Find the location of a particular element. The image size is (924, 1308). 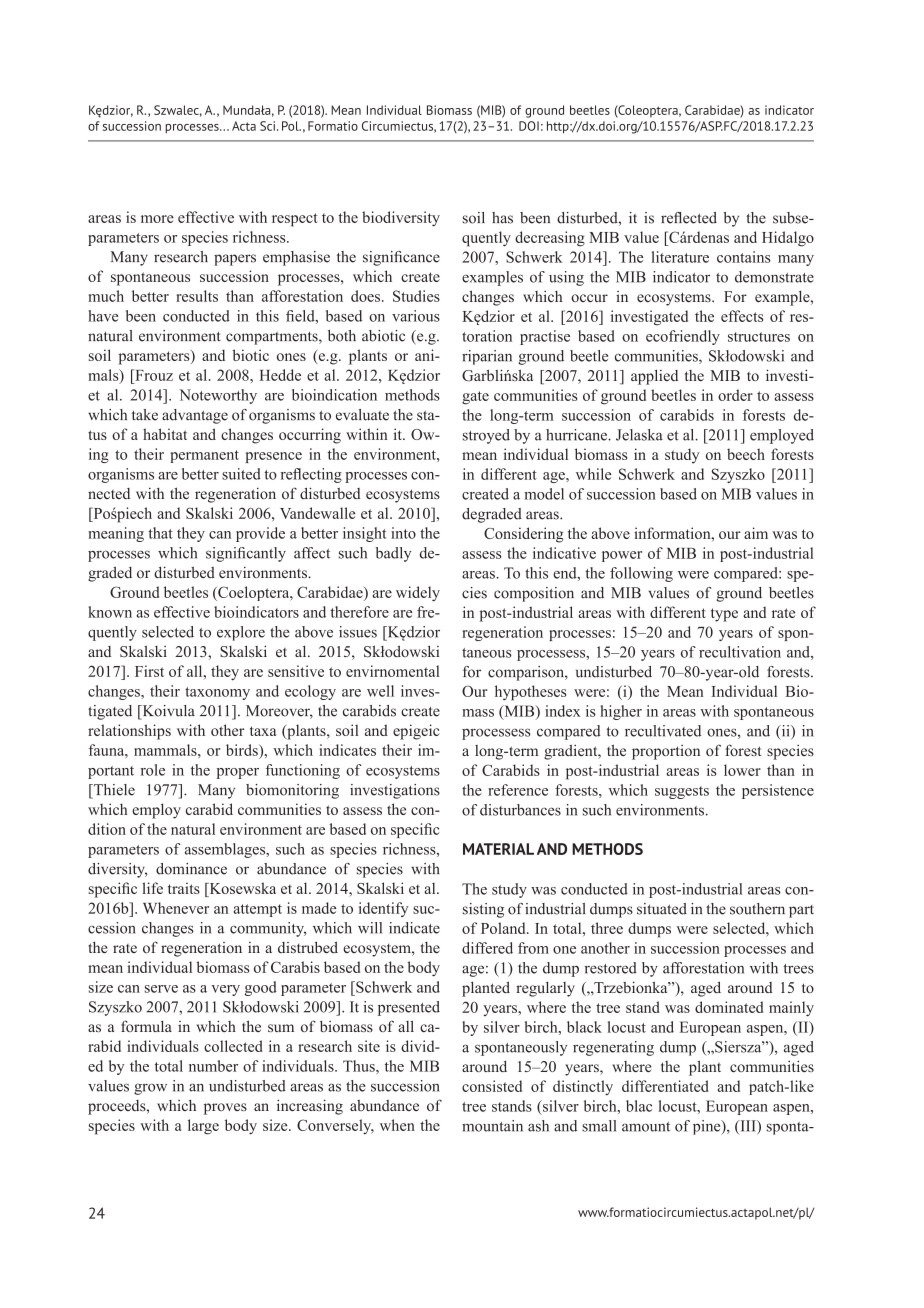

that is located at coordinates (160, 533).
